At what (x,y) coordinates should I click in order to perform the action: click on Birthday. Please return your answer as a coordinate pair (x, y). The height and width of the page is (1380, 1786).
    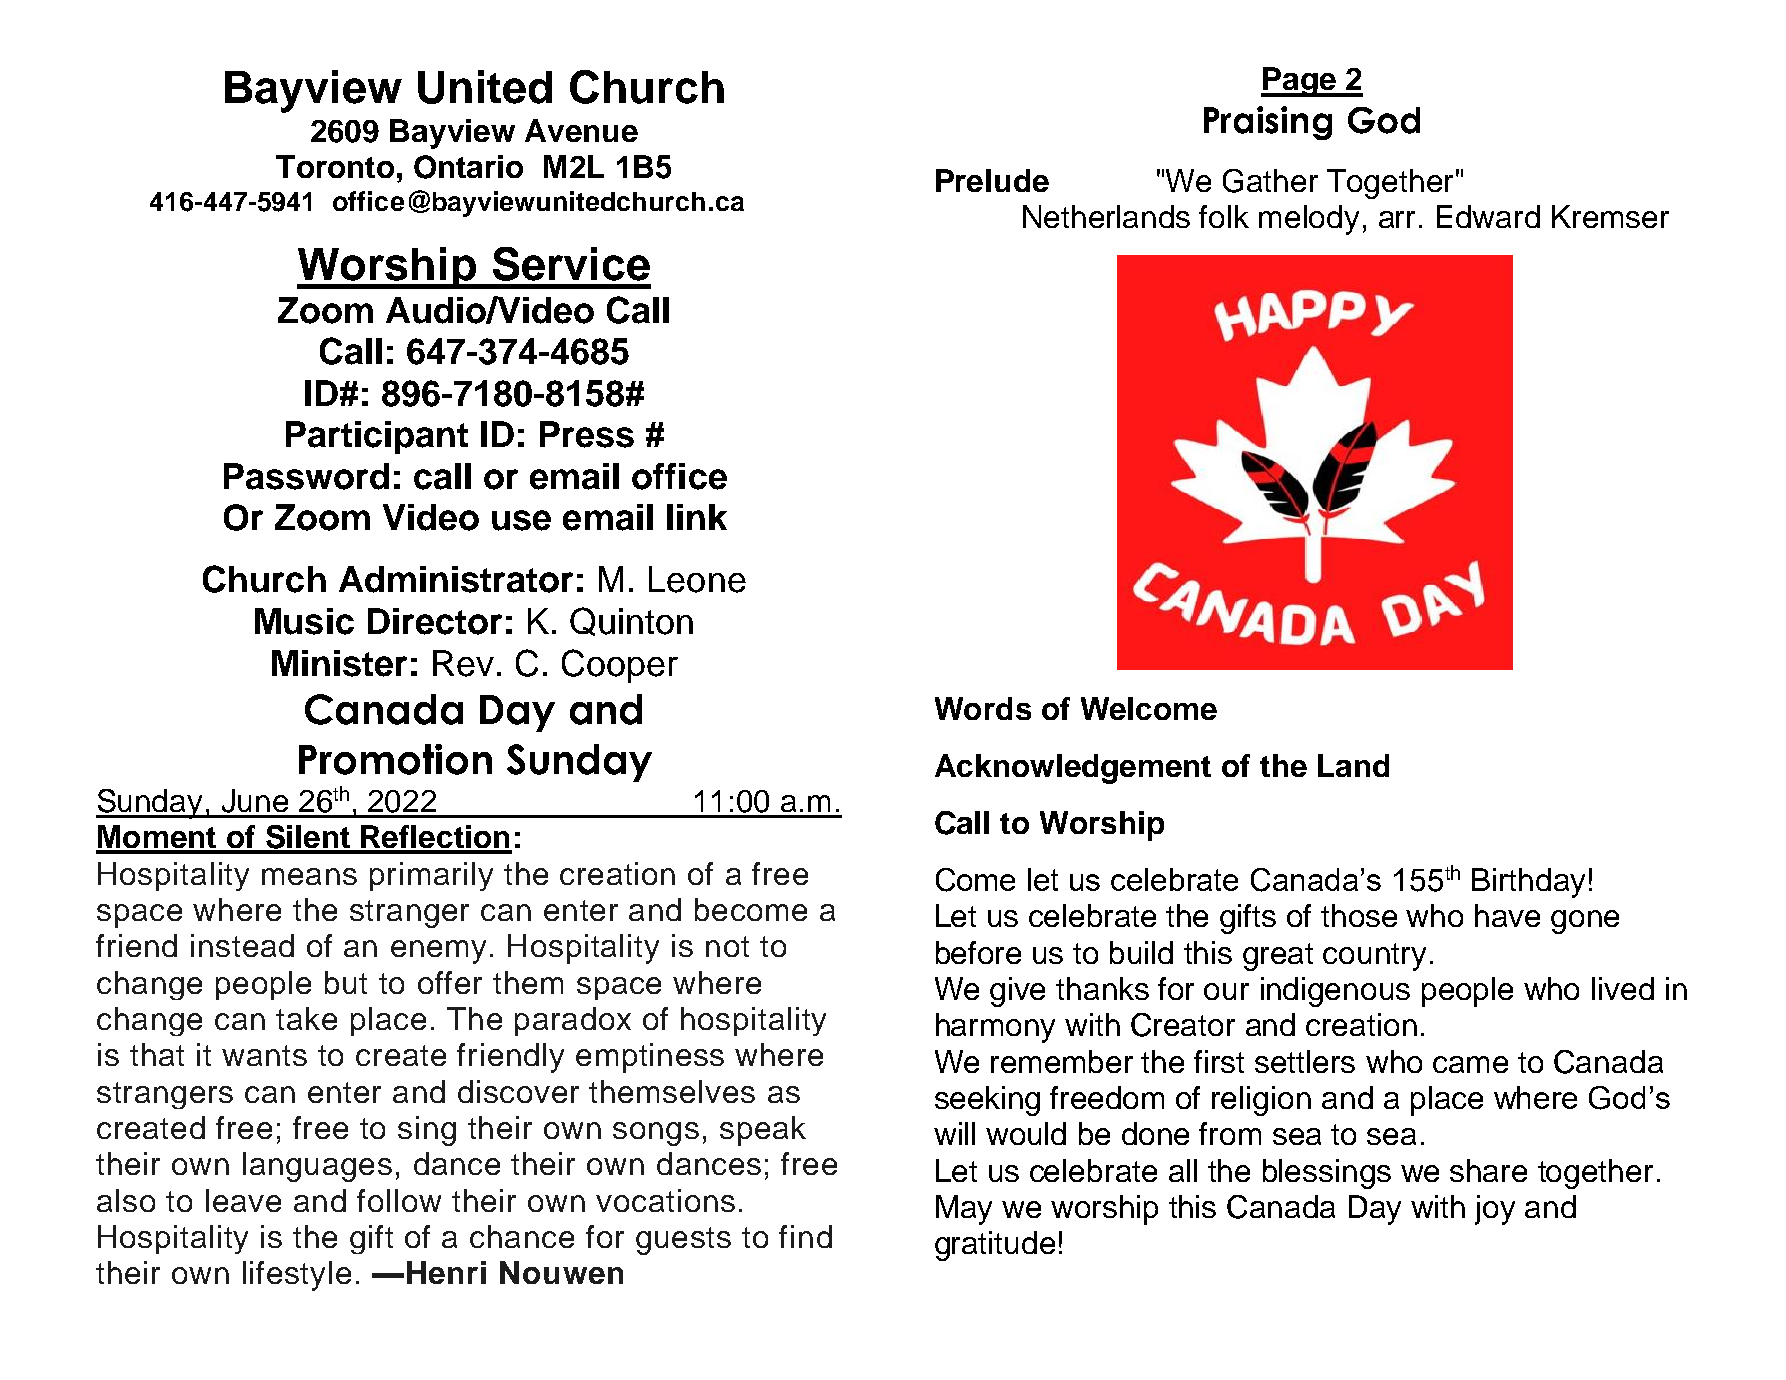
    Looking at the image, I should click on (1528, 883).
